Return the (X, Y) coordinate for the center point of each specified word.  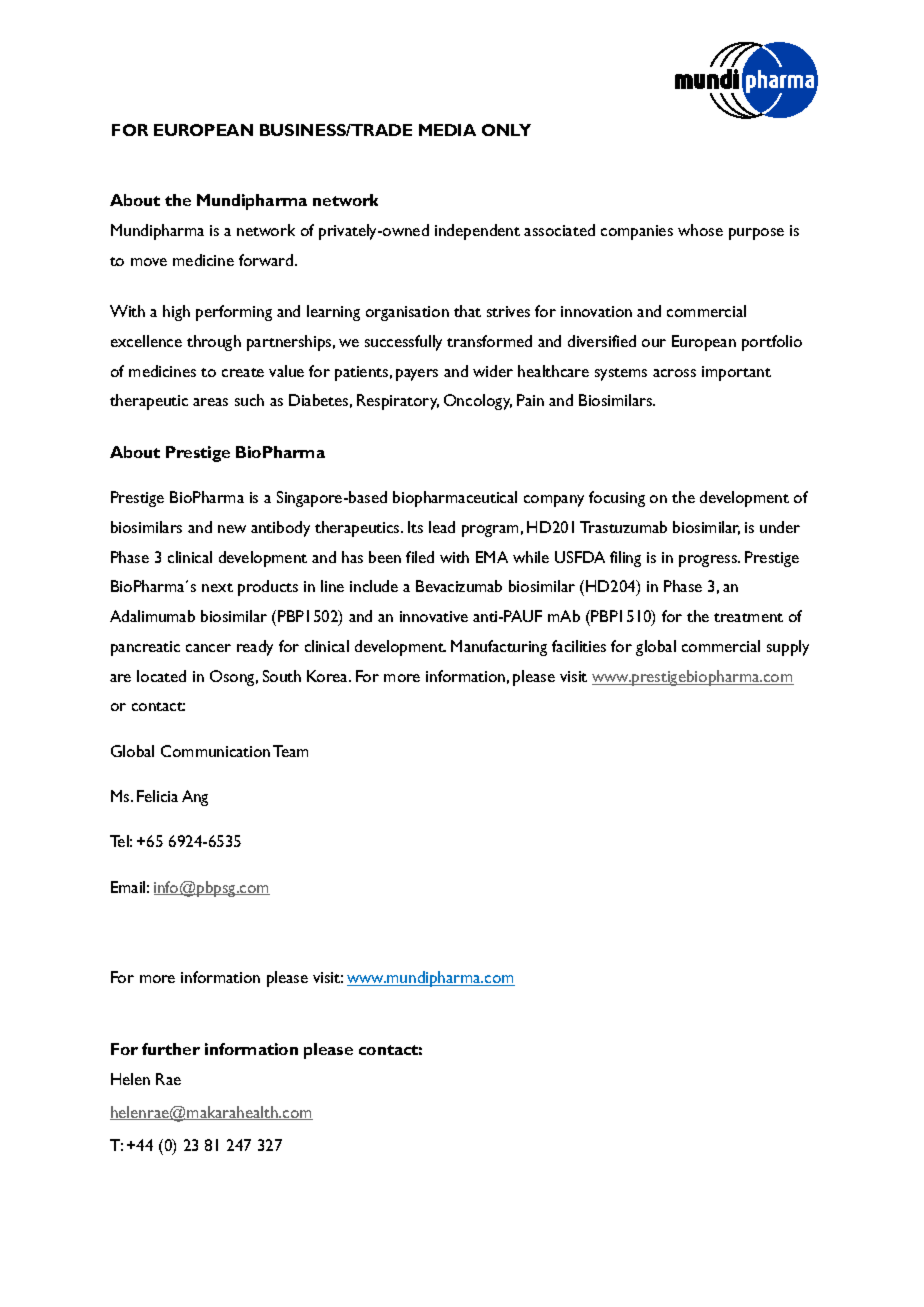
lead (442, 527)
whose (700, 230)
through (214, 343)
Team (290, 751)
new (232, 529)
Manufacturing (499, 648)
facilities (579, 646)
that (467, 311)
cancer (208, 648)
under (780, 527)
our (654, 343)
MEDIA (447, 130)
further (171, 1049)
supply (788, 648)
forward (267, 260)
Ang (195, 798)
